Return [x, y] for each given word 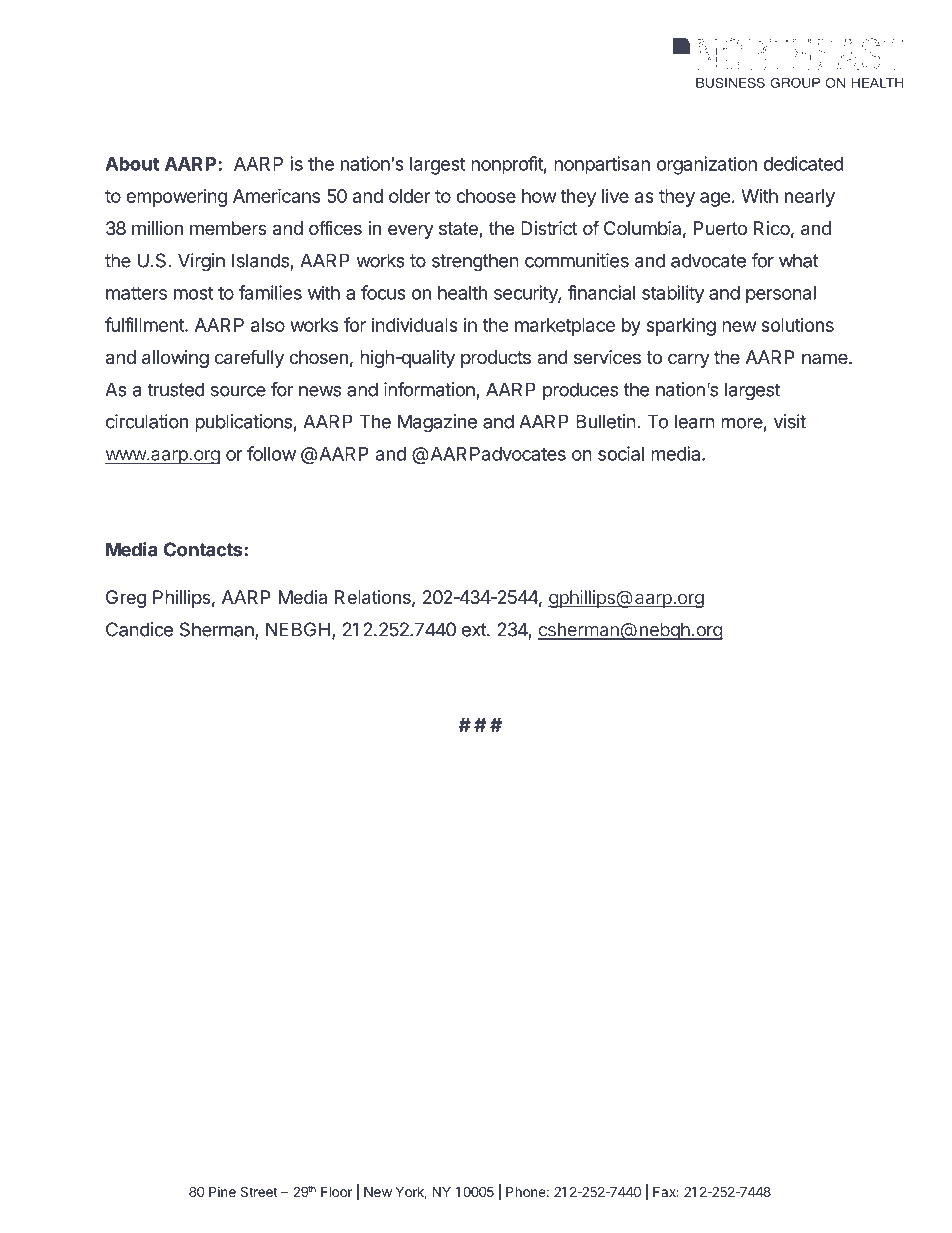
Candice [139, 629]
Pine [222, 1191]
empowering [176, 198]
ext [475, 630]
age [715, 199]
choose [486, 196]
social [621, 453]
